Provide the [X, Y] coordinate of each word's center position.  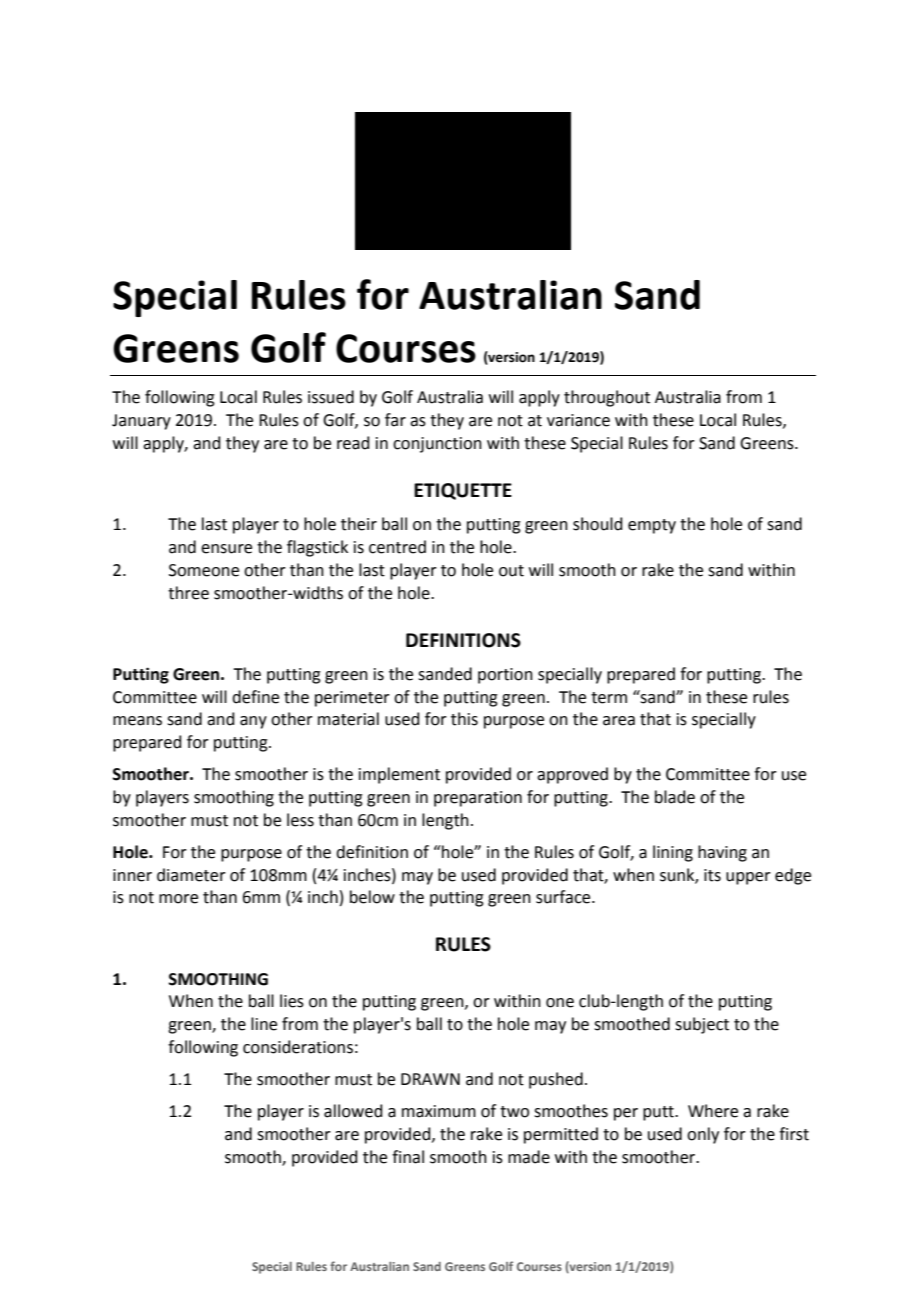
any [253, 722]
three [188, 593]
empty [652, 526]
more [178, 899]
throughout [607, 398]
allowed [353, 1111]
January [141, 422]
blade [675, 797]
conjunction [437, 445]
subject [702, 1025]
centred [397, 547]
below [372, 897]
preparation [478, 799]
